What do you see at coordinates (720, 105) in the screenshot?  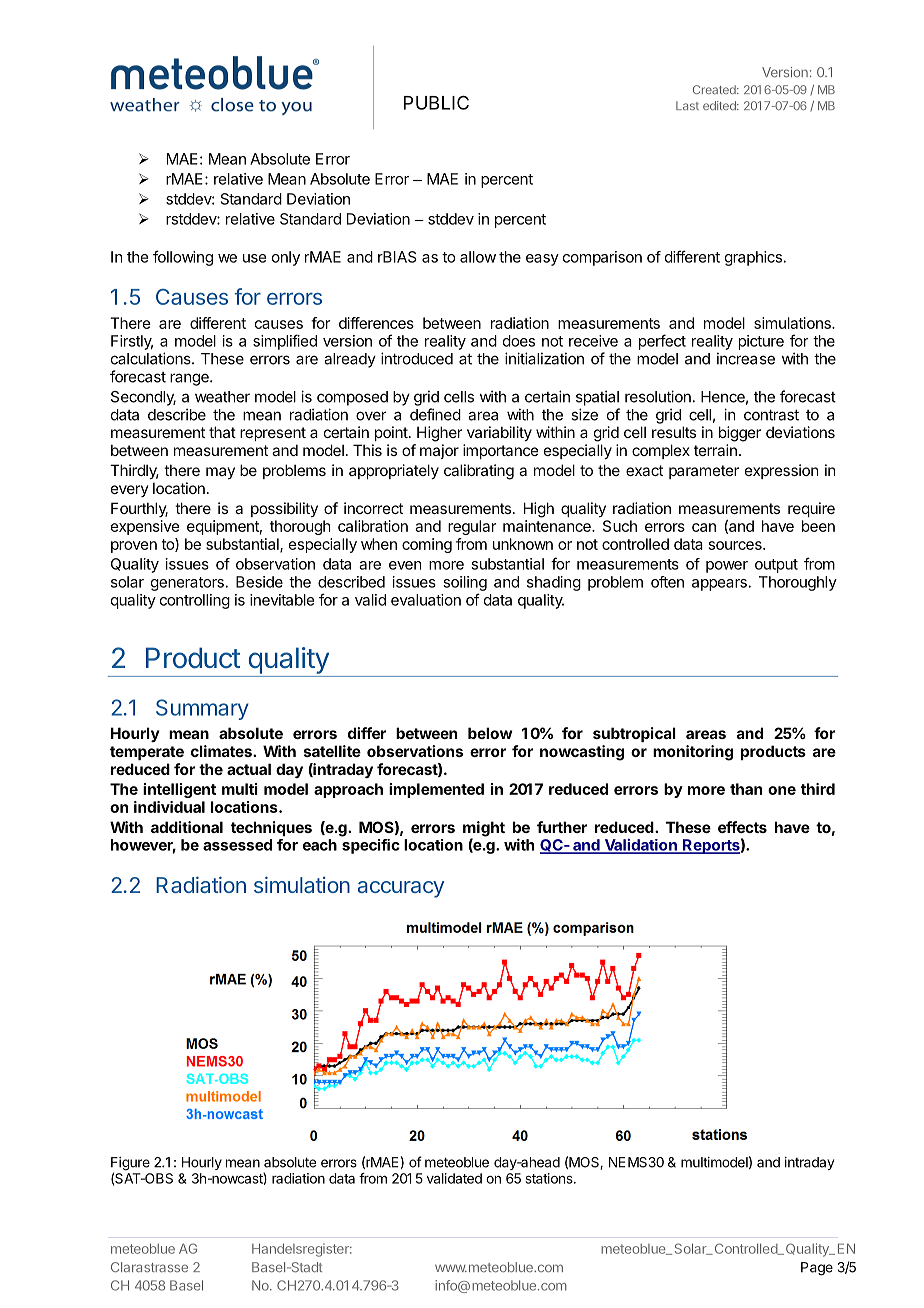 I see `edited` at bounding box center [720, 105].
